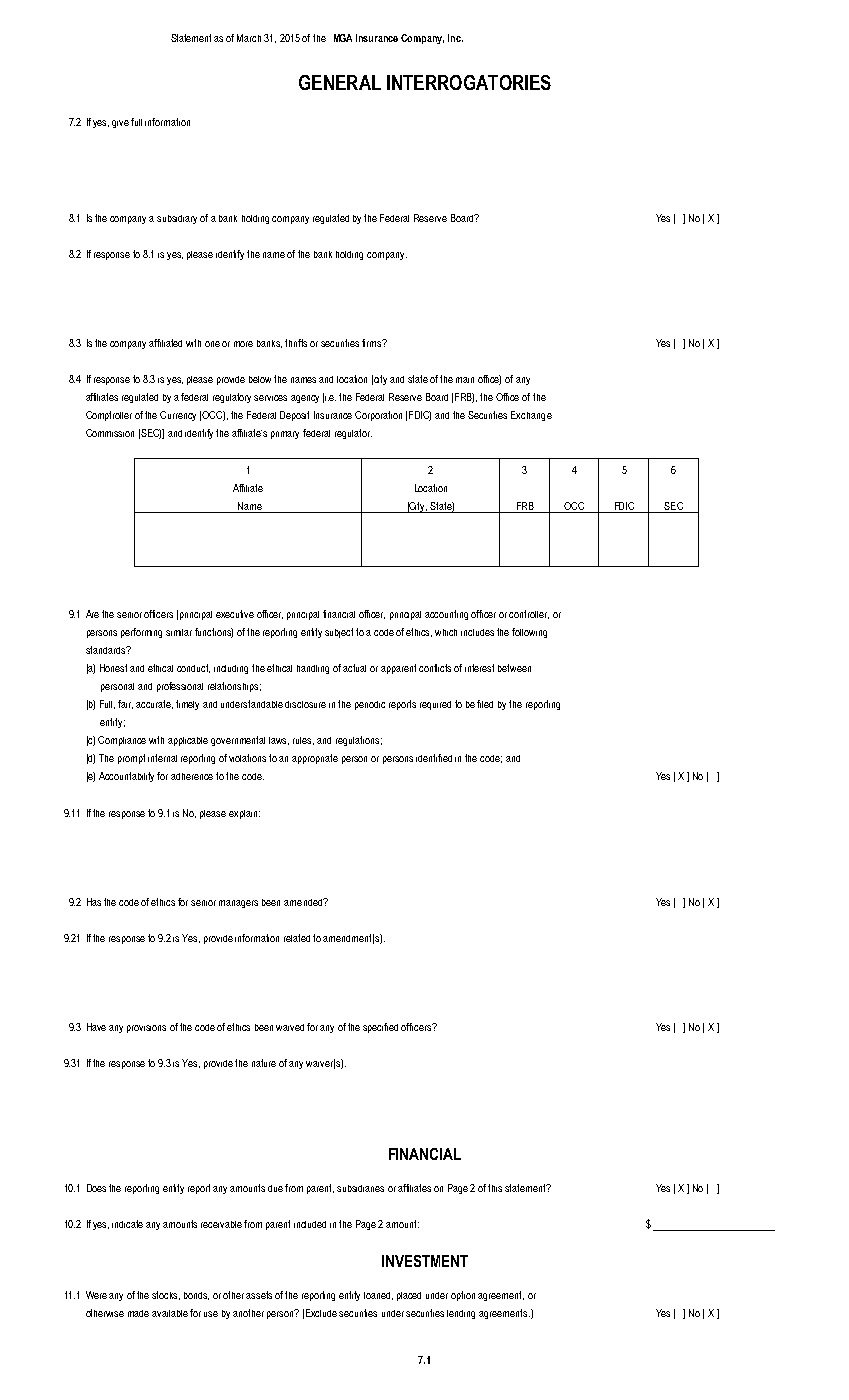 The width and height of the image is (849, 1400). I want to click on accurate, so click(154, 704).
